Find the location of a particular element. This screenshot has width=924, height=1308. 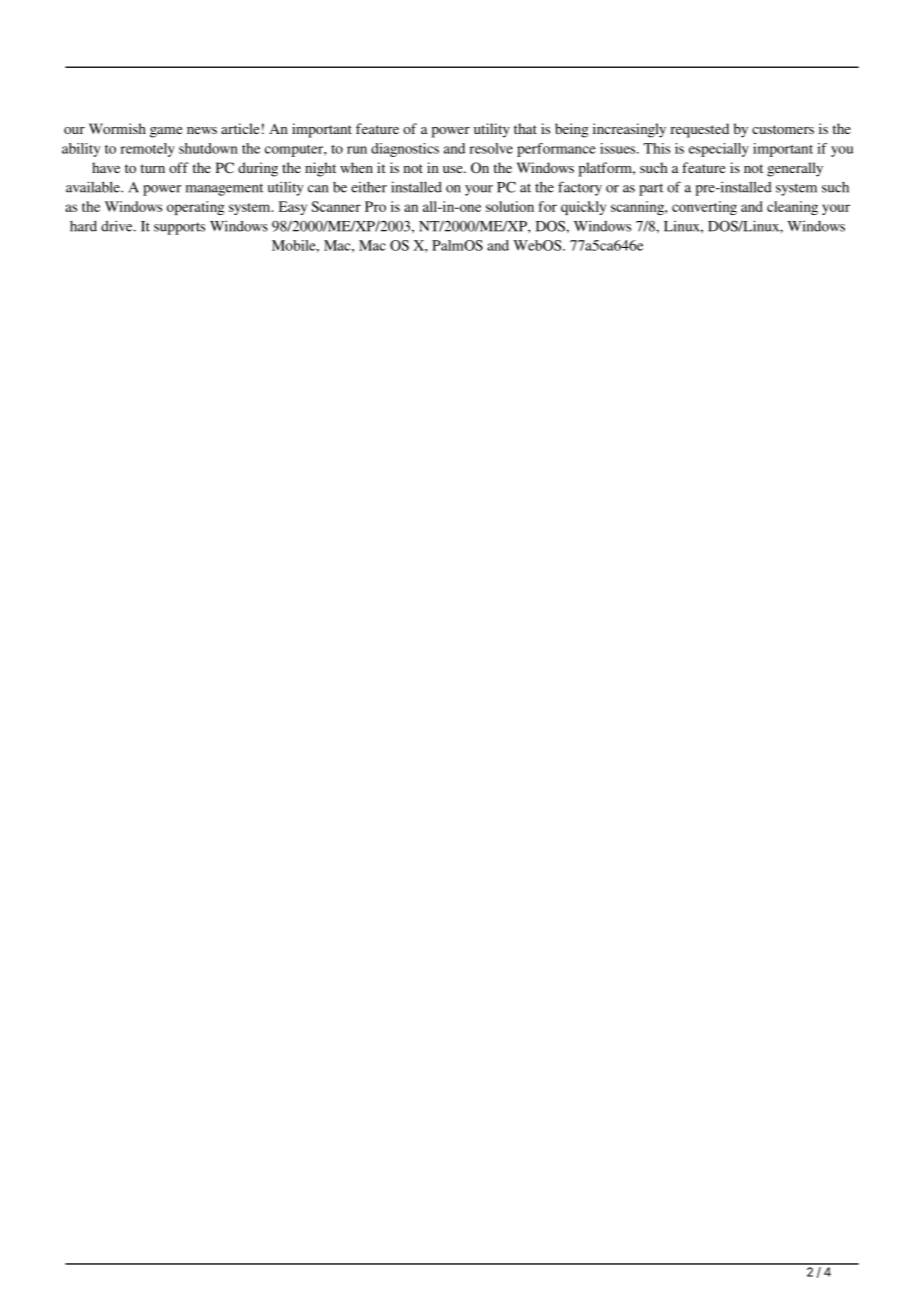

off is located at coordinates (178, 167).
